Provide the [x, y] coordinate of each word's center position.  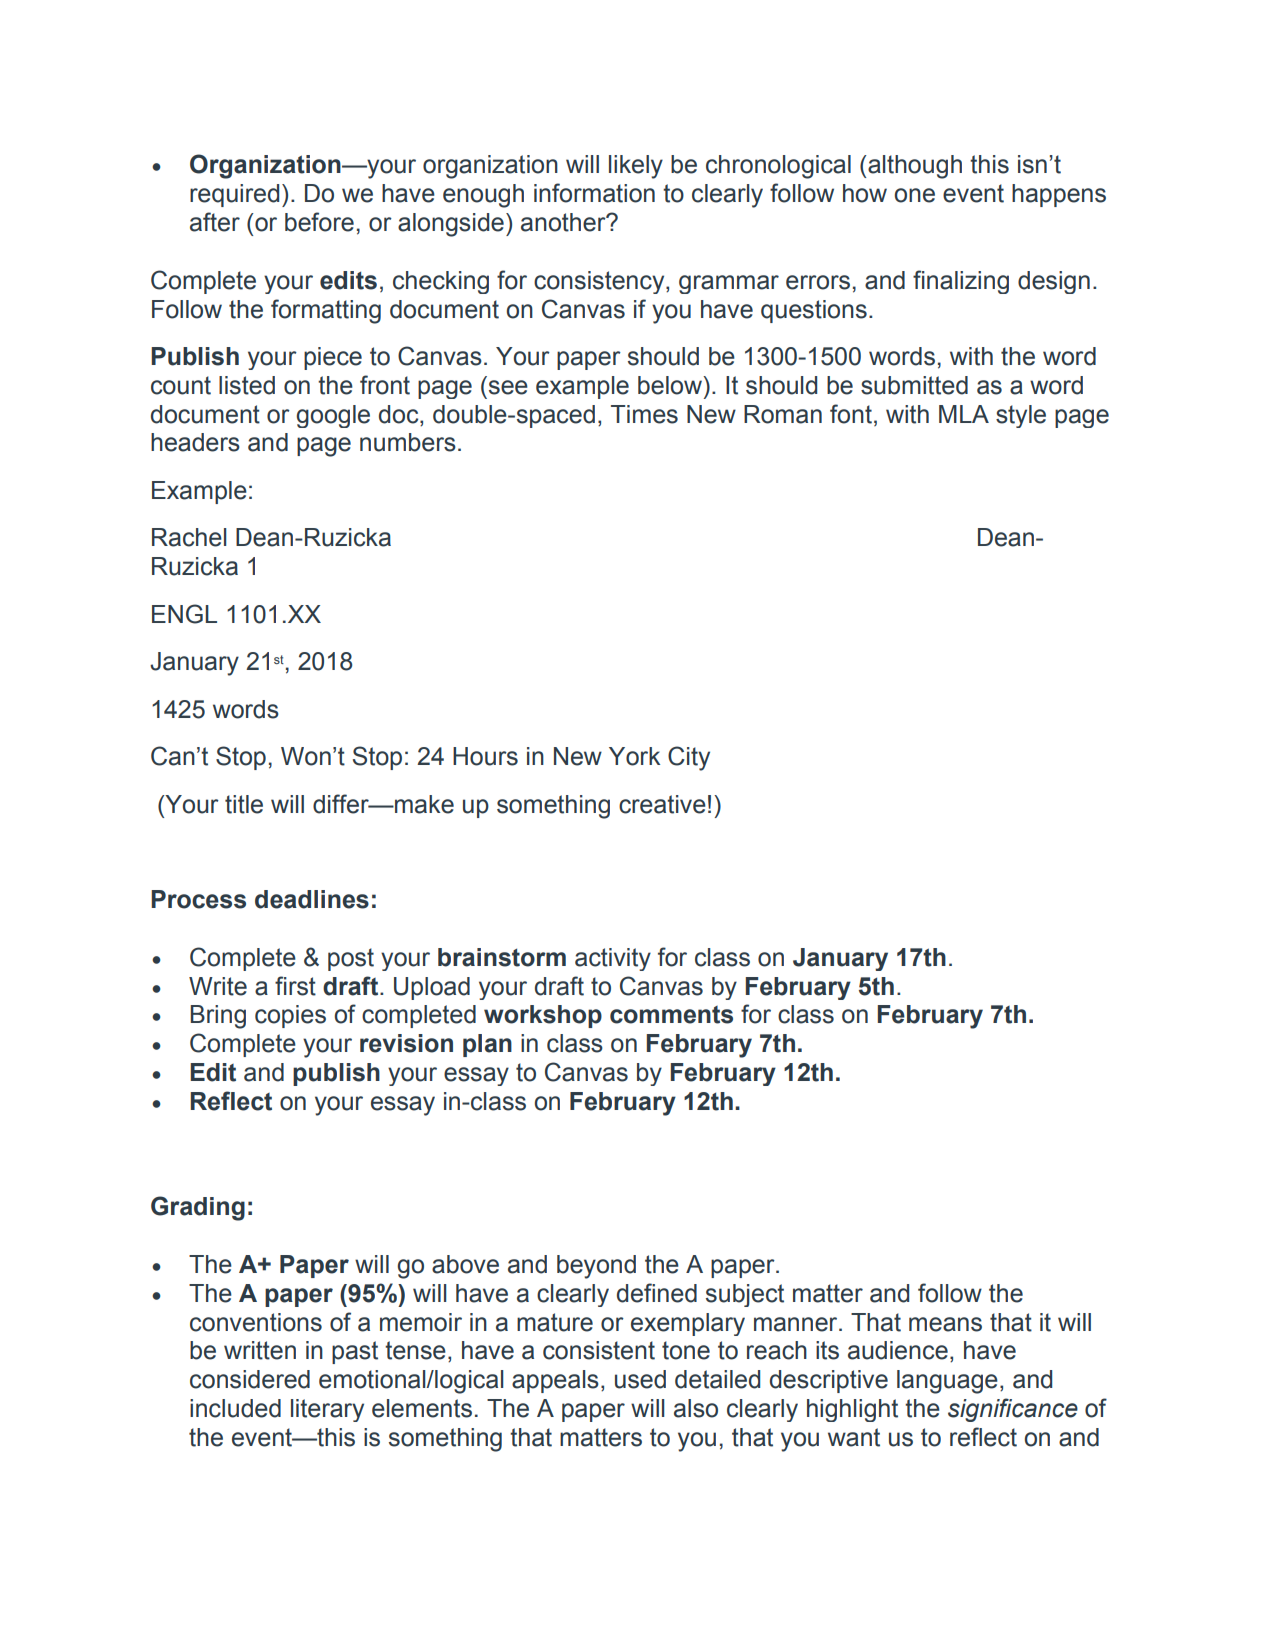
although [914, 167]
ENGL [184, 614]
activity [613, 959]
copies [290, 1016]
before [319, 222]
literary [327, 1410]
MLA [964, 414]
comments [671, 1015]
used [640, 1379]
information [594, 193]
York [634, 756]
